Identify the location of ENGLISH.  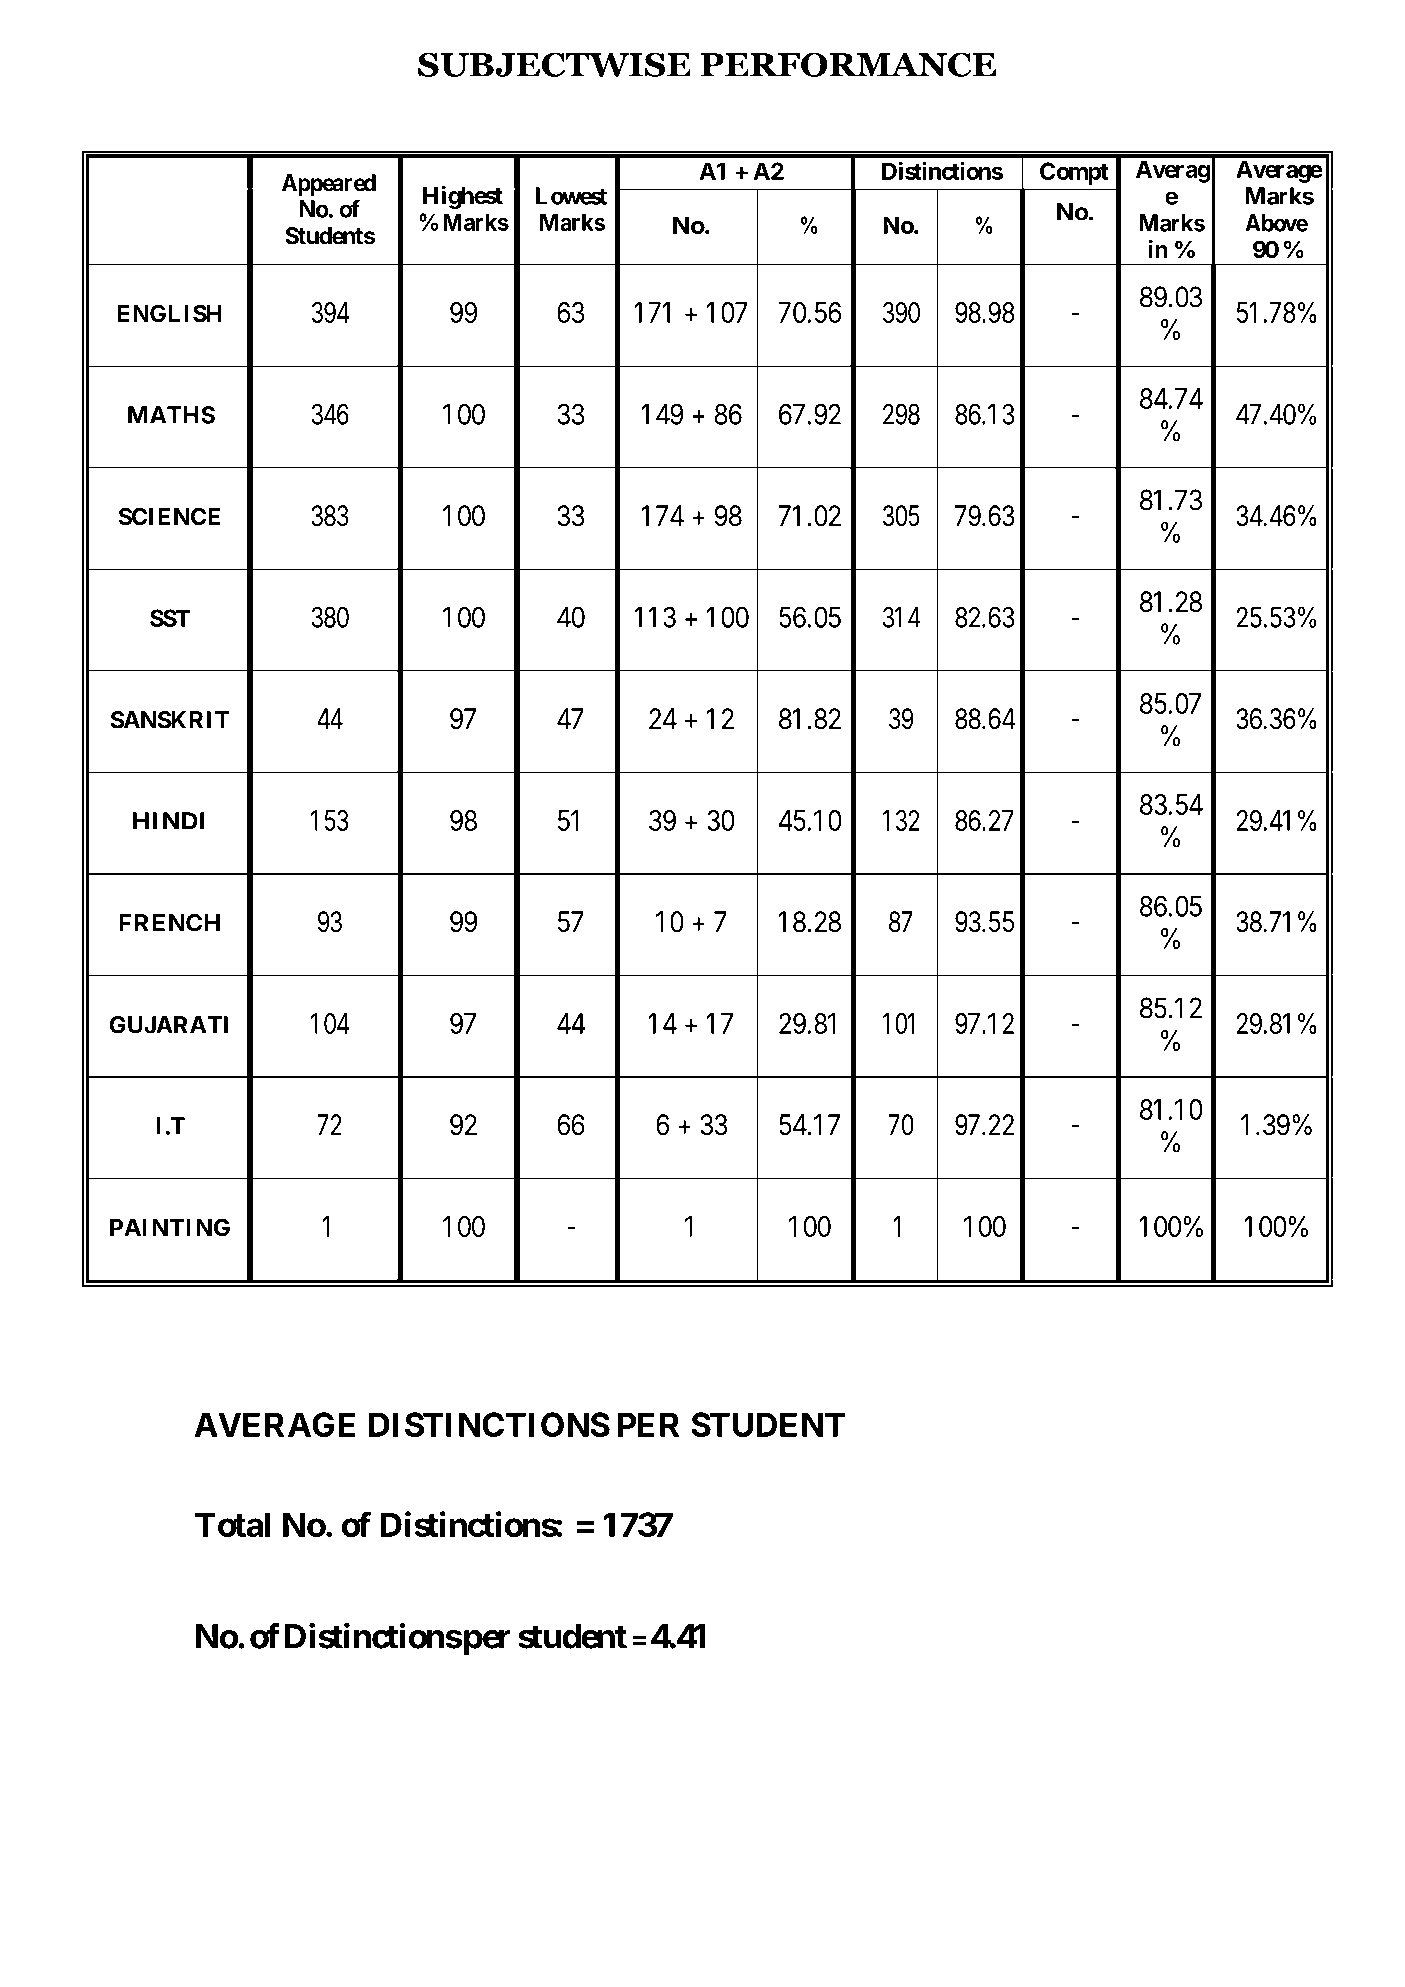
(169, 313).
